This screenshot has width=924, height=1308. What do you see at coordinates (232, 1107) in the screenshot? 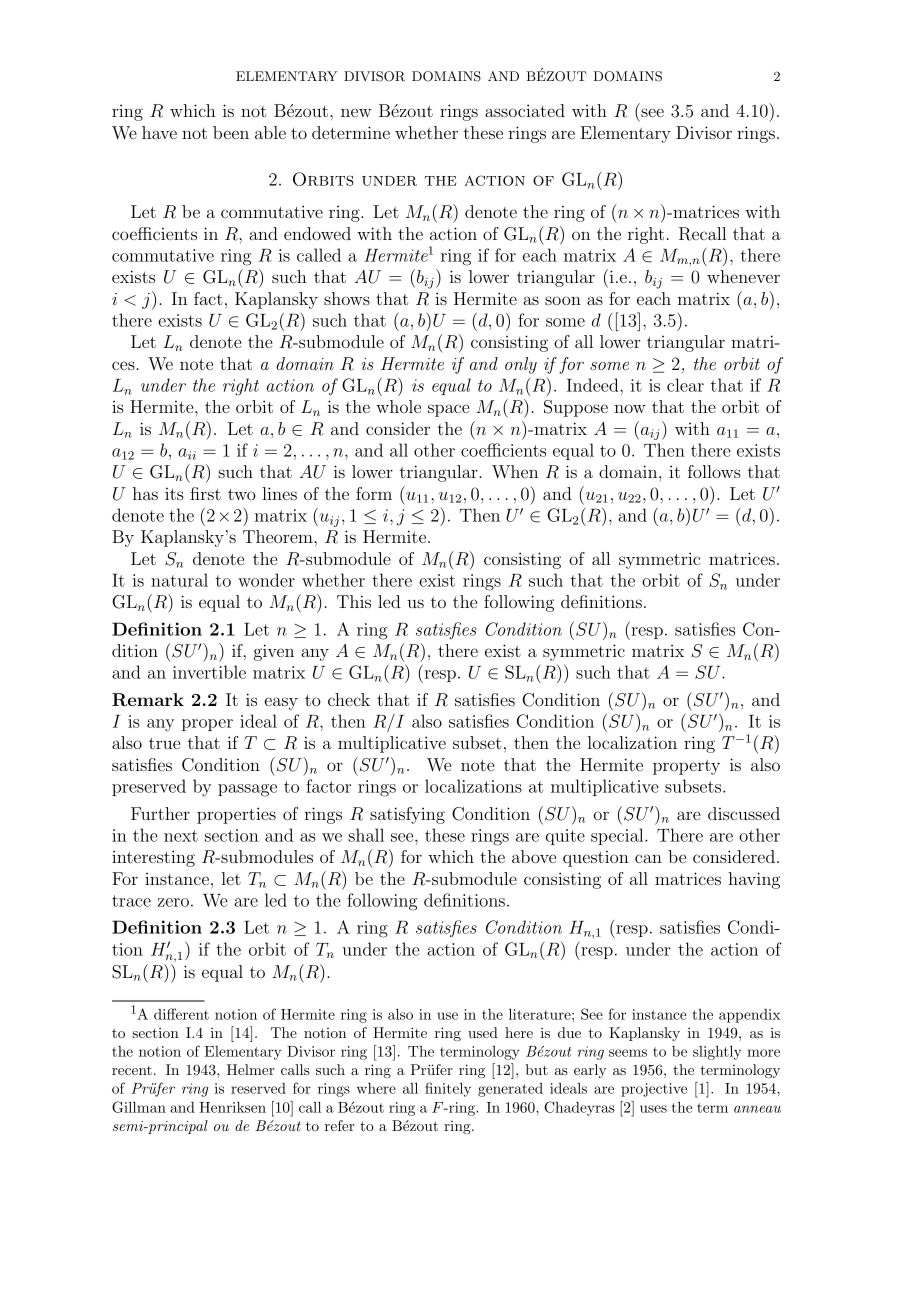
I see `Henriksen` at bounding box center [232, 1107].
